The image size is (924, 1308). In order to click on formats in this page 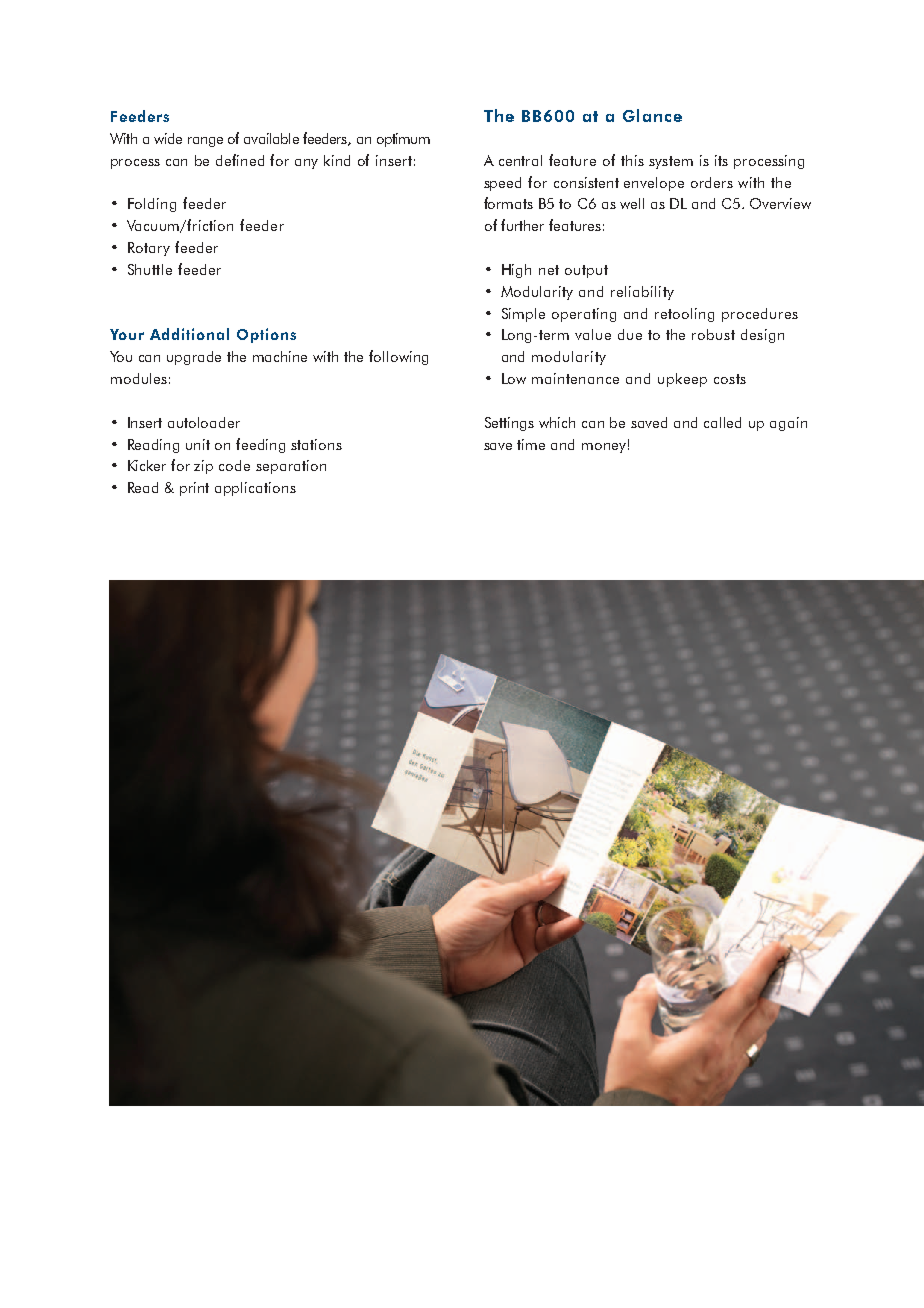, I will do `click(508, 203)`.
